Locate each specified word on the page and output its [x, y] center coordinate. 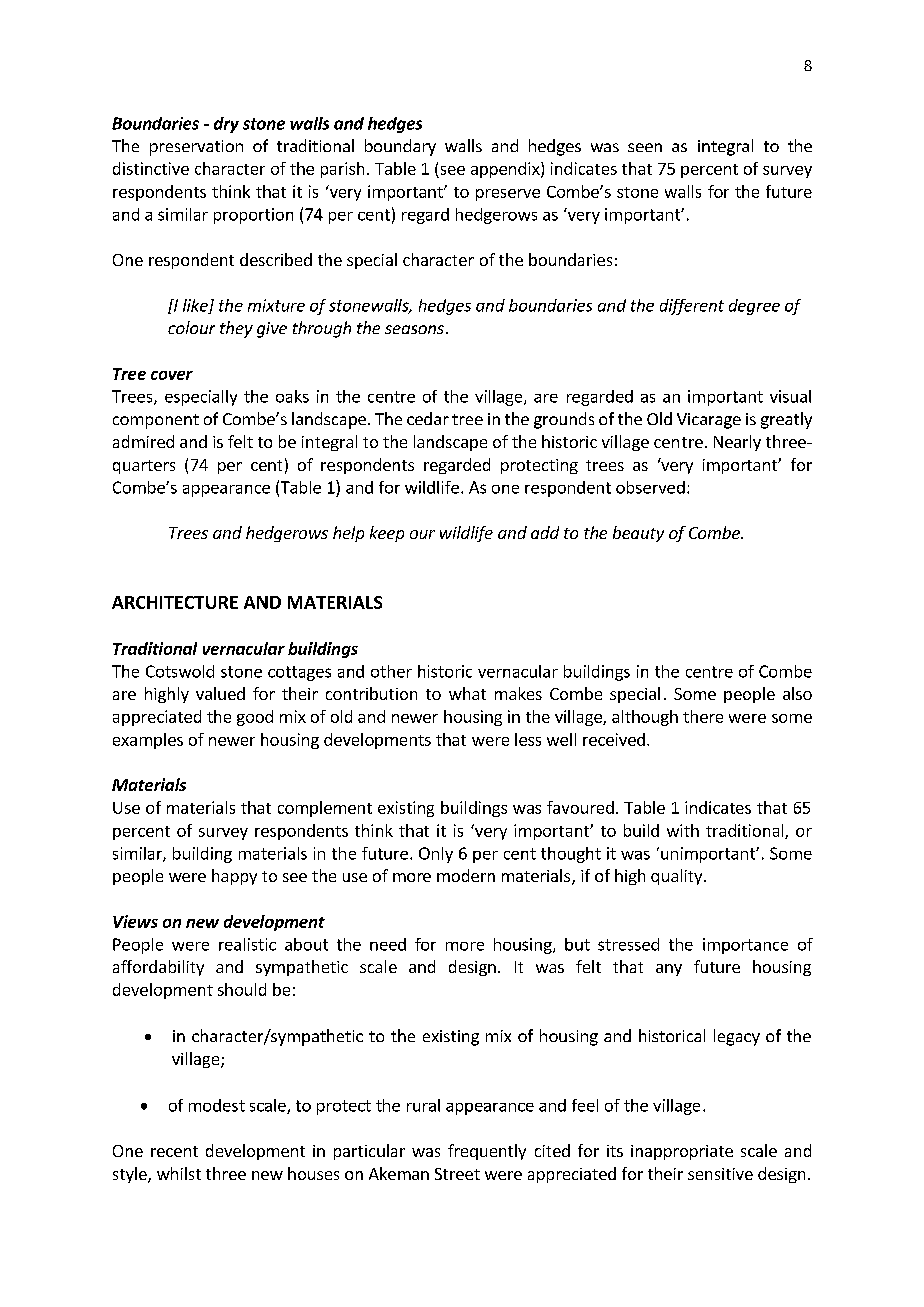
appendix [506, 170]
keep [387, 534]
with [683, 830]
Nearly [737, 443]
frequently [487, 1152]
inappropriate [682, 1152]
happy [234, 877]
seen [645, 147]
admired [143, 441]
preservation [196, 148]
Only [436, 855]
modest [217, 1105]
